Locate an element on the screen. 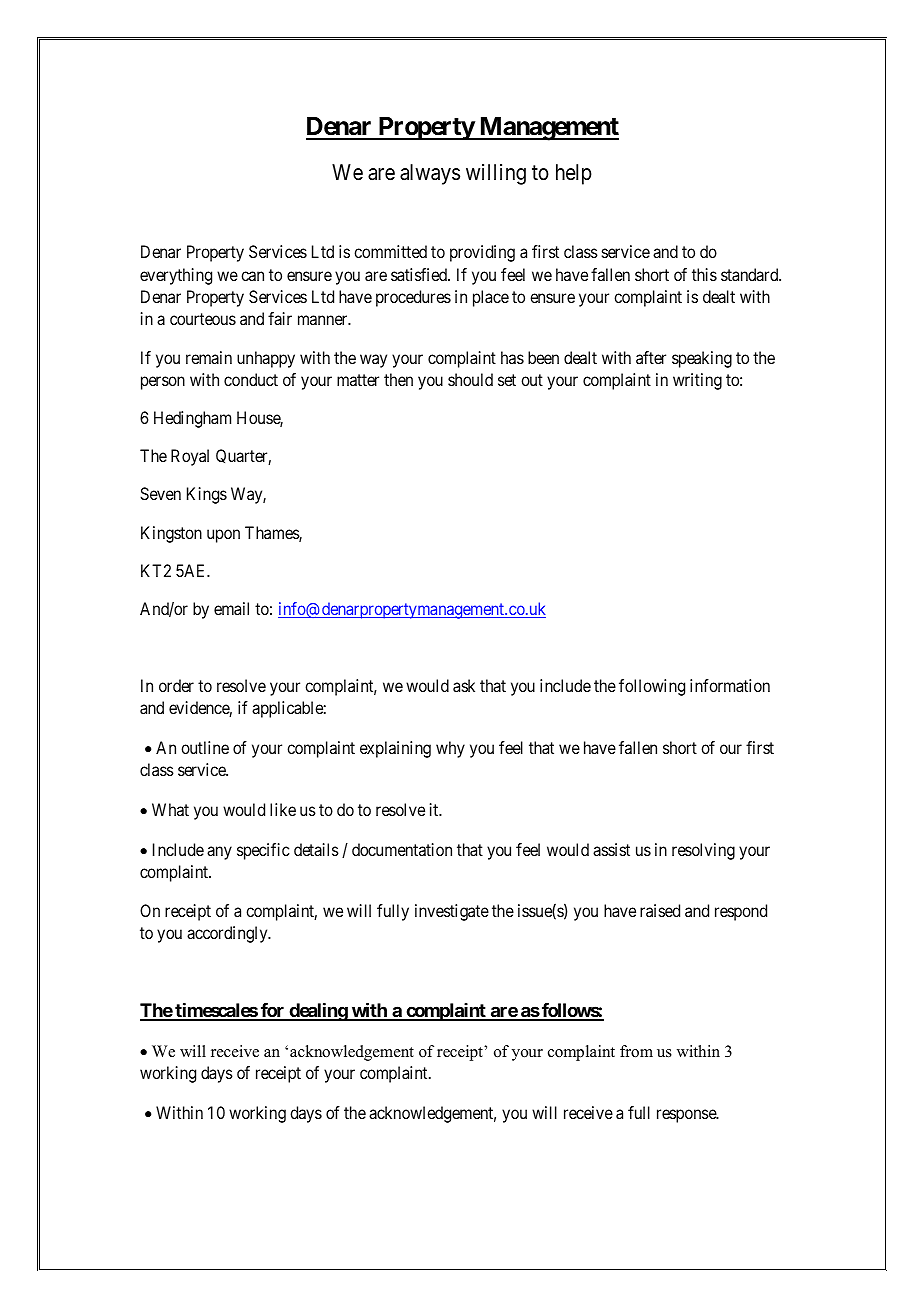  always is located at coordinates (430, 174).
